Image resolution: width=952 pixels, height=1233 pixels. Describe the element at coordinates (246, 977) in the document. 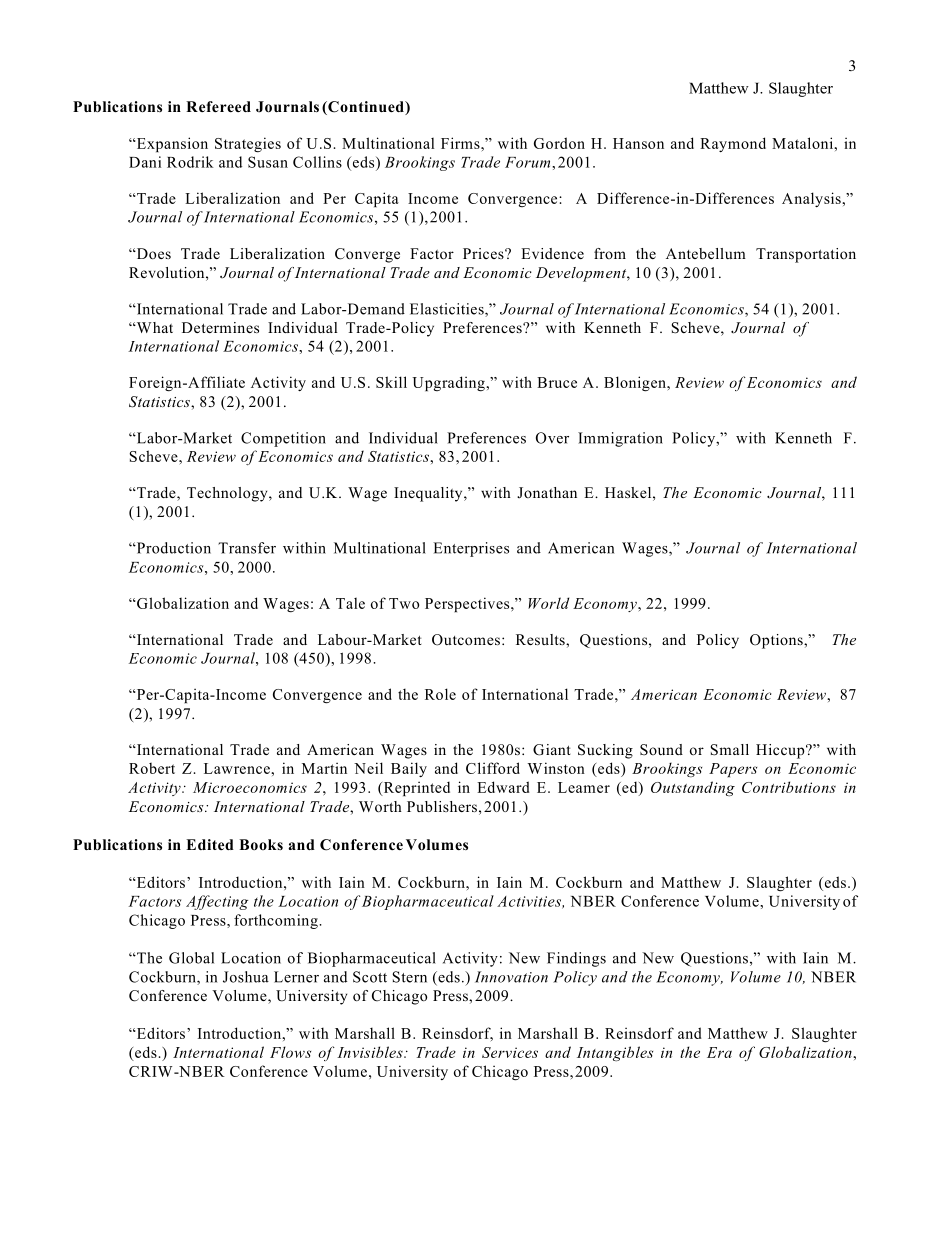

I see `Joshua` at that location.
